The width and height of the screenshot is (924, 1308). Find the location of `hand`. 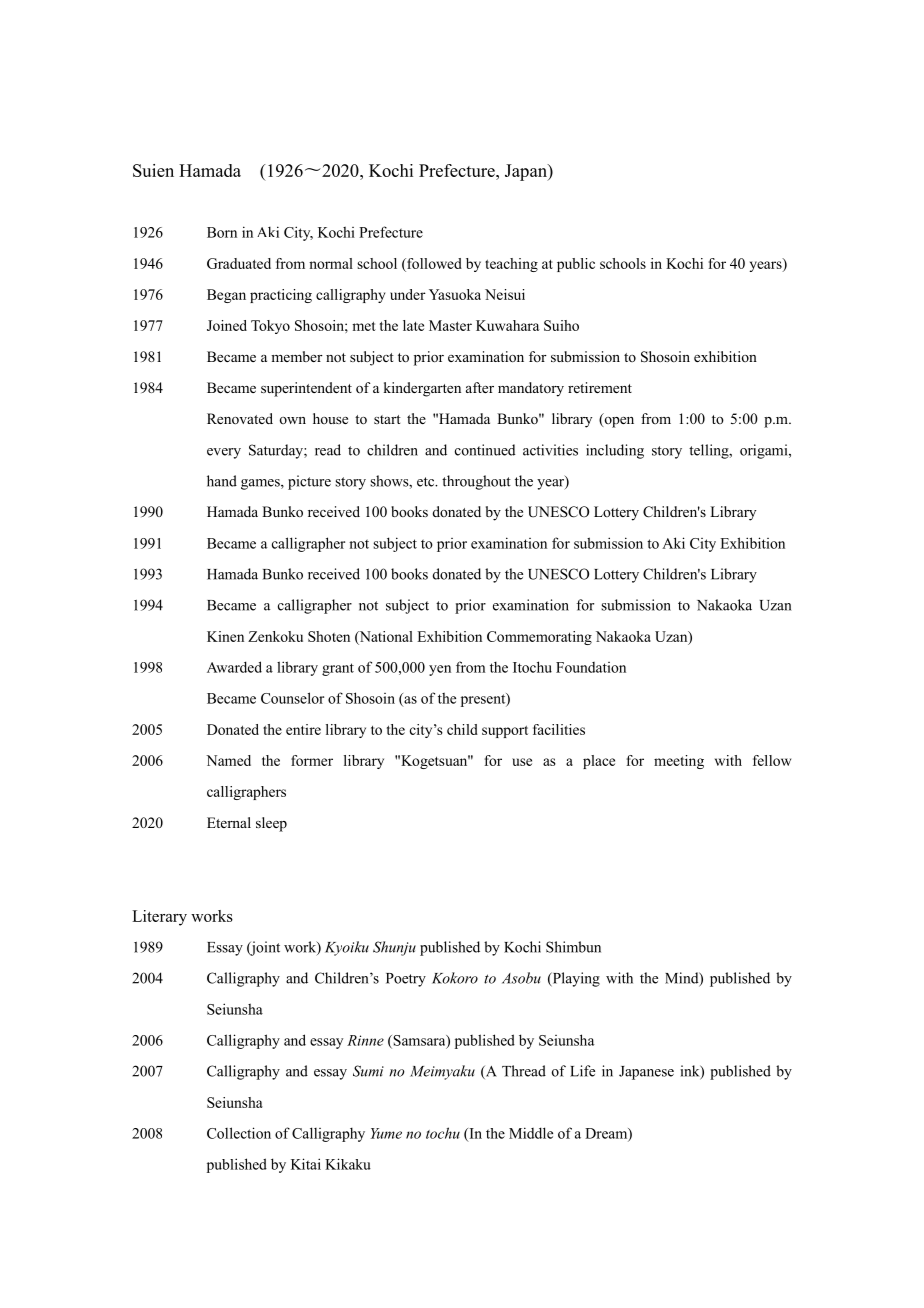

hand is located at coordinates (222, 481).
